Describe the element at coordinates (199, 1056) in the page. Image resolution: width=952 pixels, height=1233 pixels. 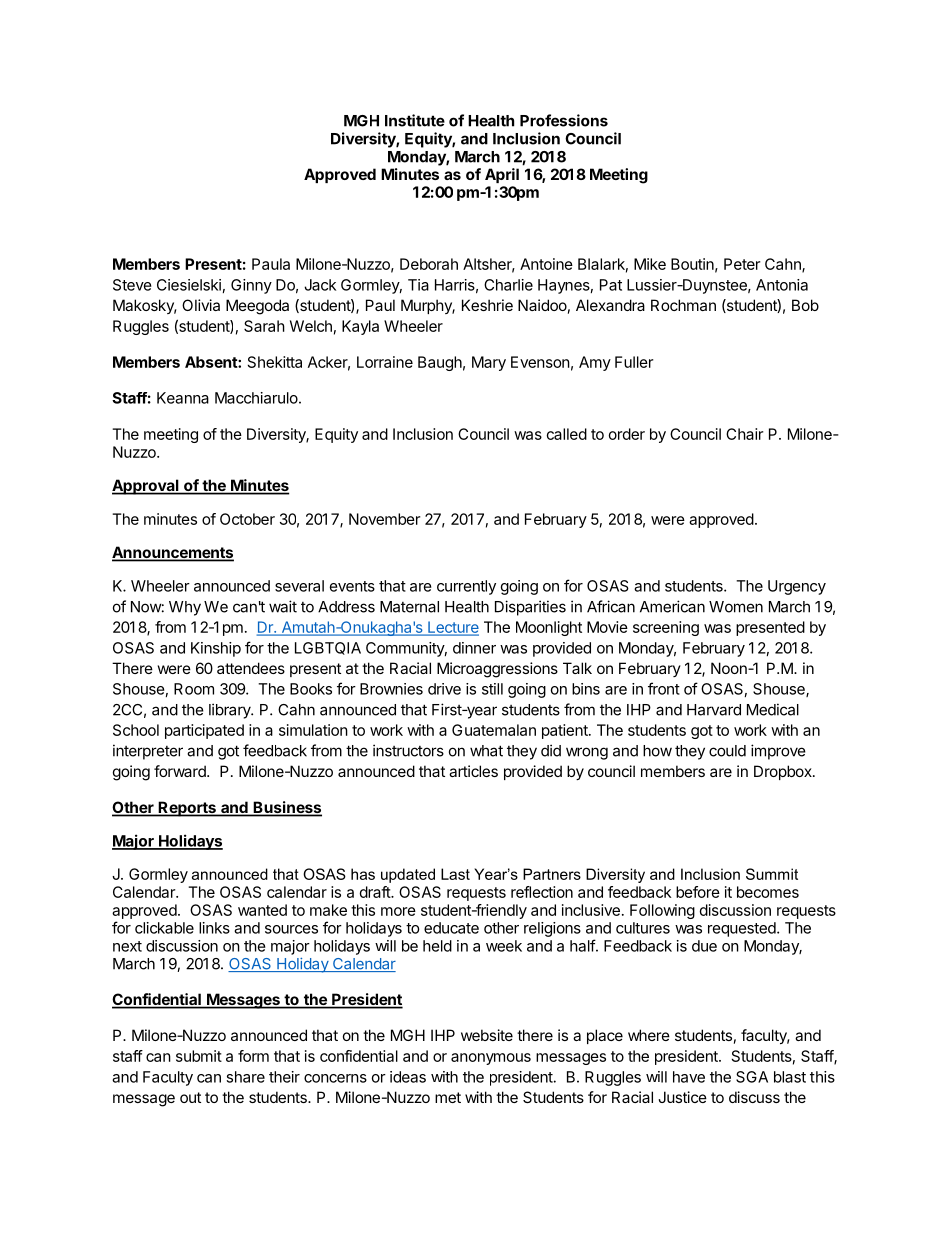
I see `submit` at that location.
